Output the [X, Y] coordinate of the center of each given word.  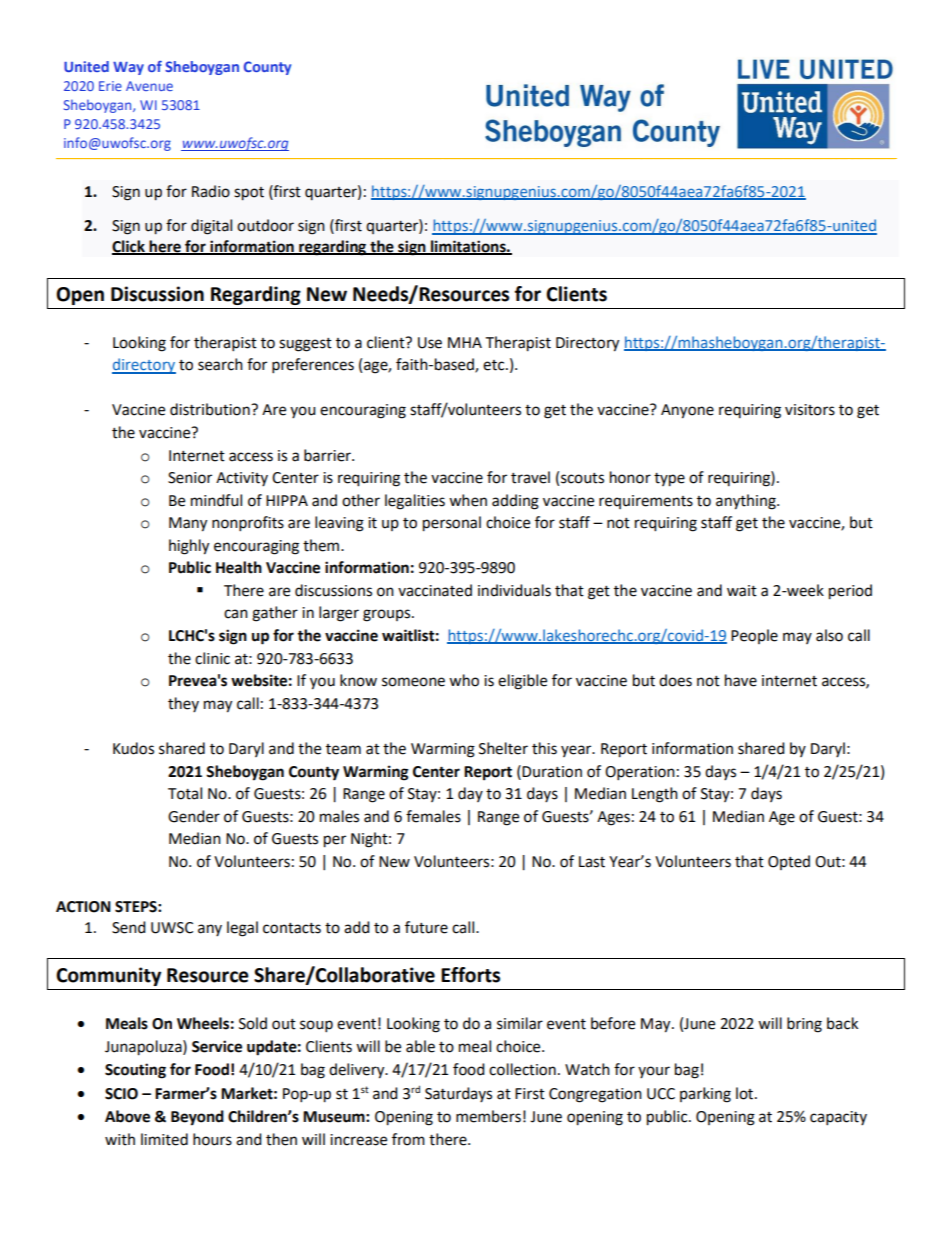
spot [249, 194]
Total [185, 793]
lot [746, 1093]
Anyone [687, 411]
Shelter [503, 748]
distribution [211, 409]
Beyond [197, 1118]
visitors [810, 410]
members [488, 1116]
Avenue [149, 86]
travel [530, 477]
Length [655, 795]
